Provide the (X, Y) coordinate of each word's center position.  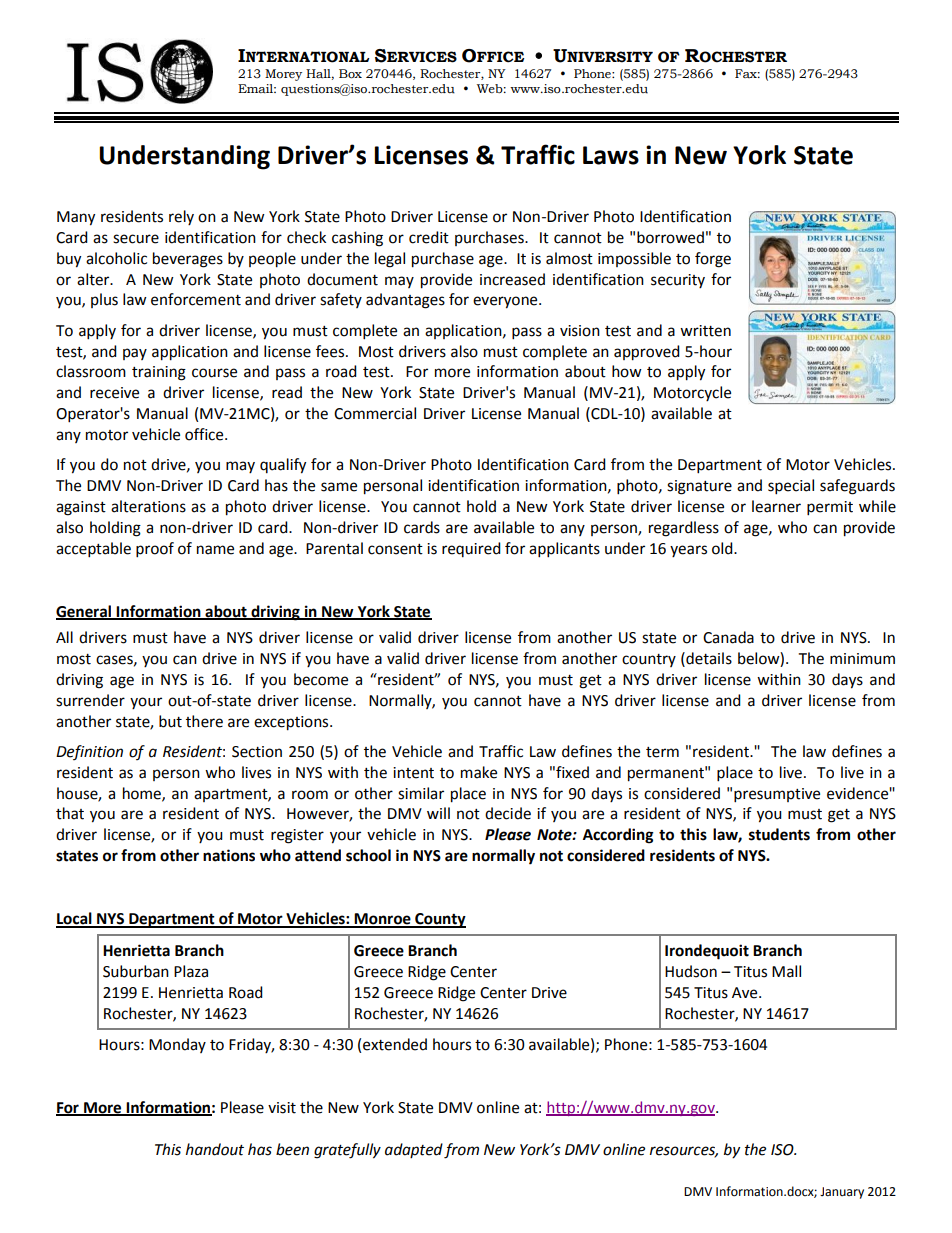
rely (181, 217)
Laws (611, 155)
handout (215, 1149)
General (85, 612)
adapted (414, 1150)
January (842, 1193)
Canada (728, 637)
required (471, 549)
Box (350, 74)
